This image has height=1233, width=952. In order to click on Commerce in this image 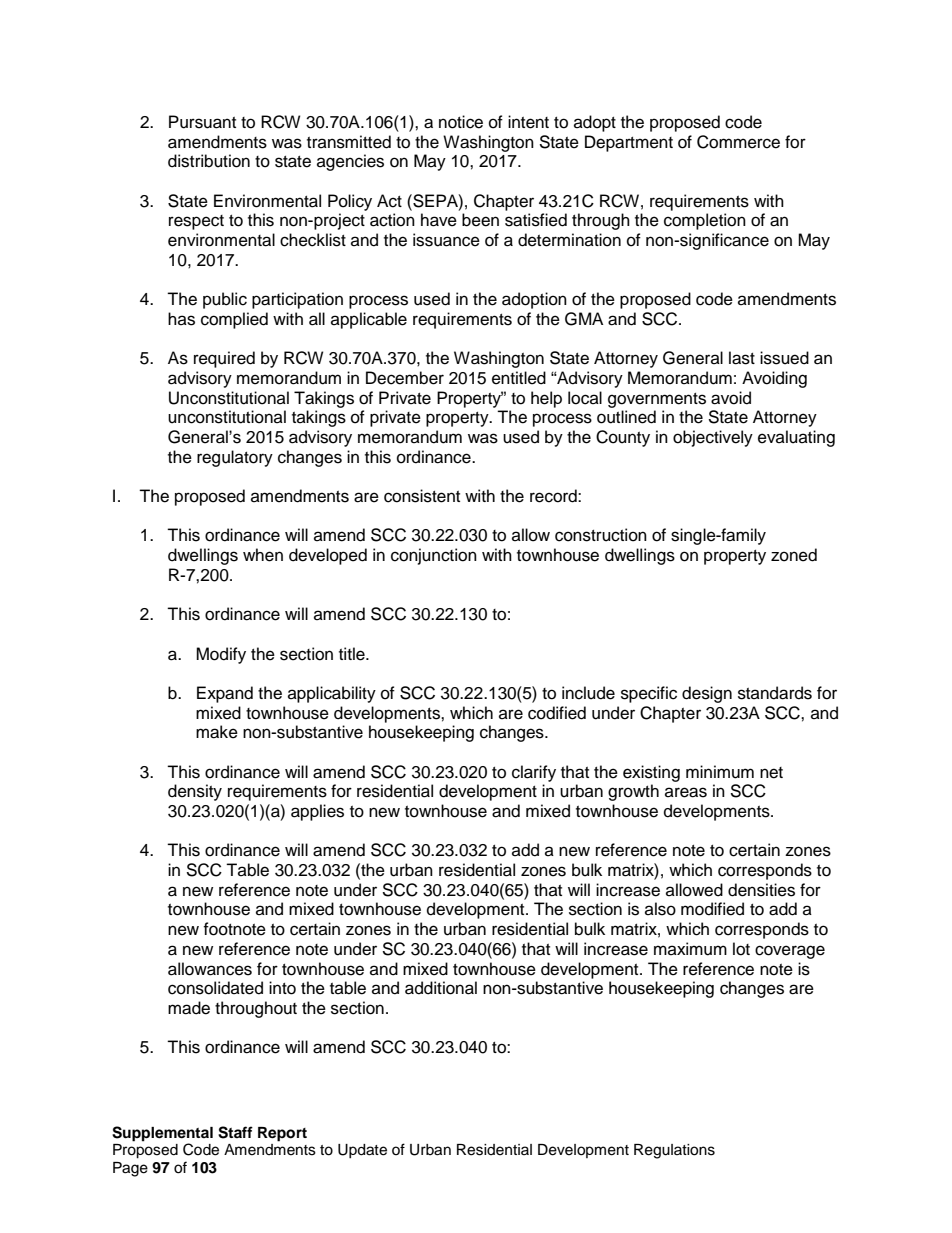, I will do `click(738, 142)`.
